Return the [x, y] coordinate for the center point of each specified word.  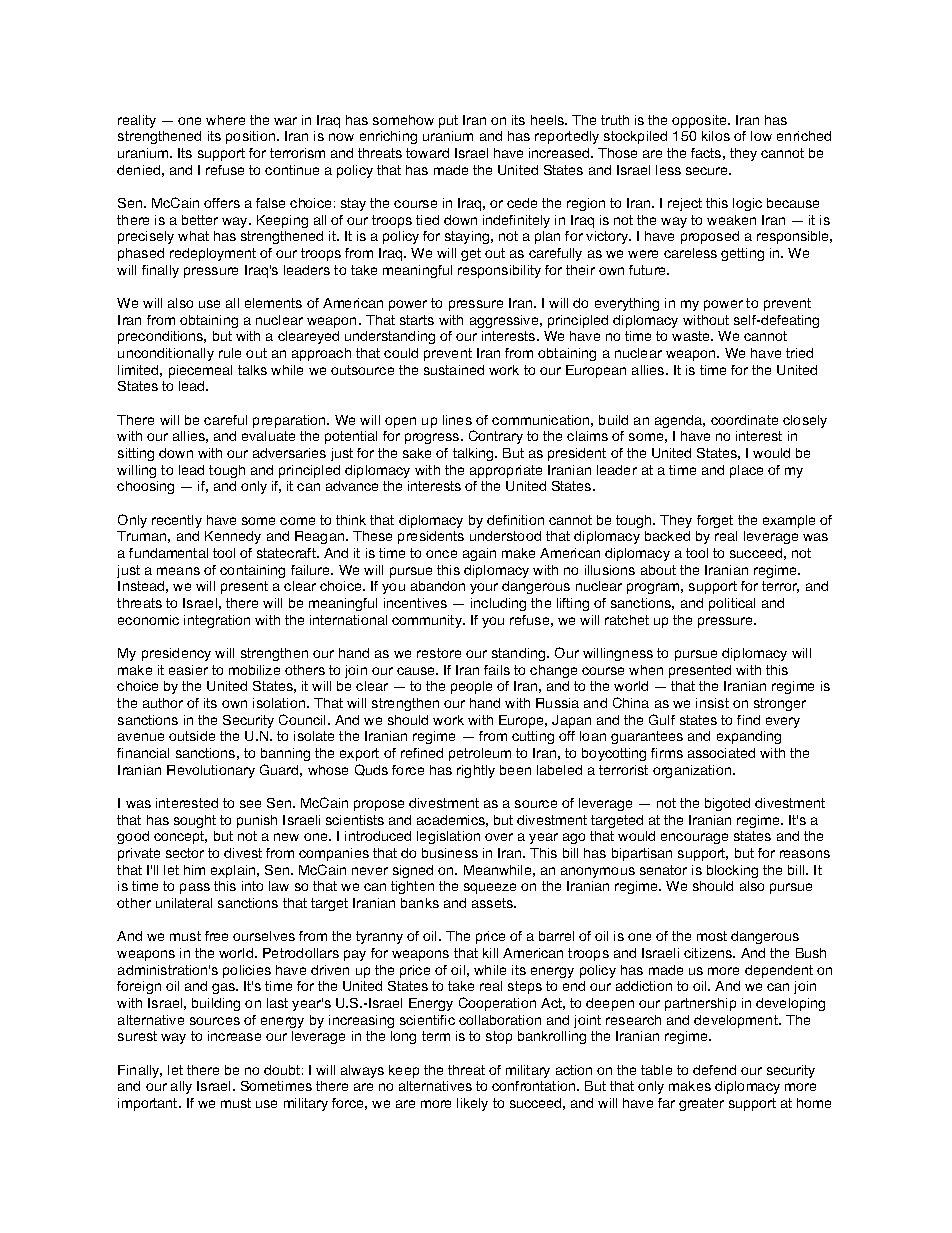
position [252, 137]
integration [217, 621]
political [732, 604]
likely [472, 1104]
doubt [282, 1070]
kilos [716, 136]
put [448, 121]
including [498, 604]
